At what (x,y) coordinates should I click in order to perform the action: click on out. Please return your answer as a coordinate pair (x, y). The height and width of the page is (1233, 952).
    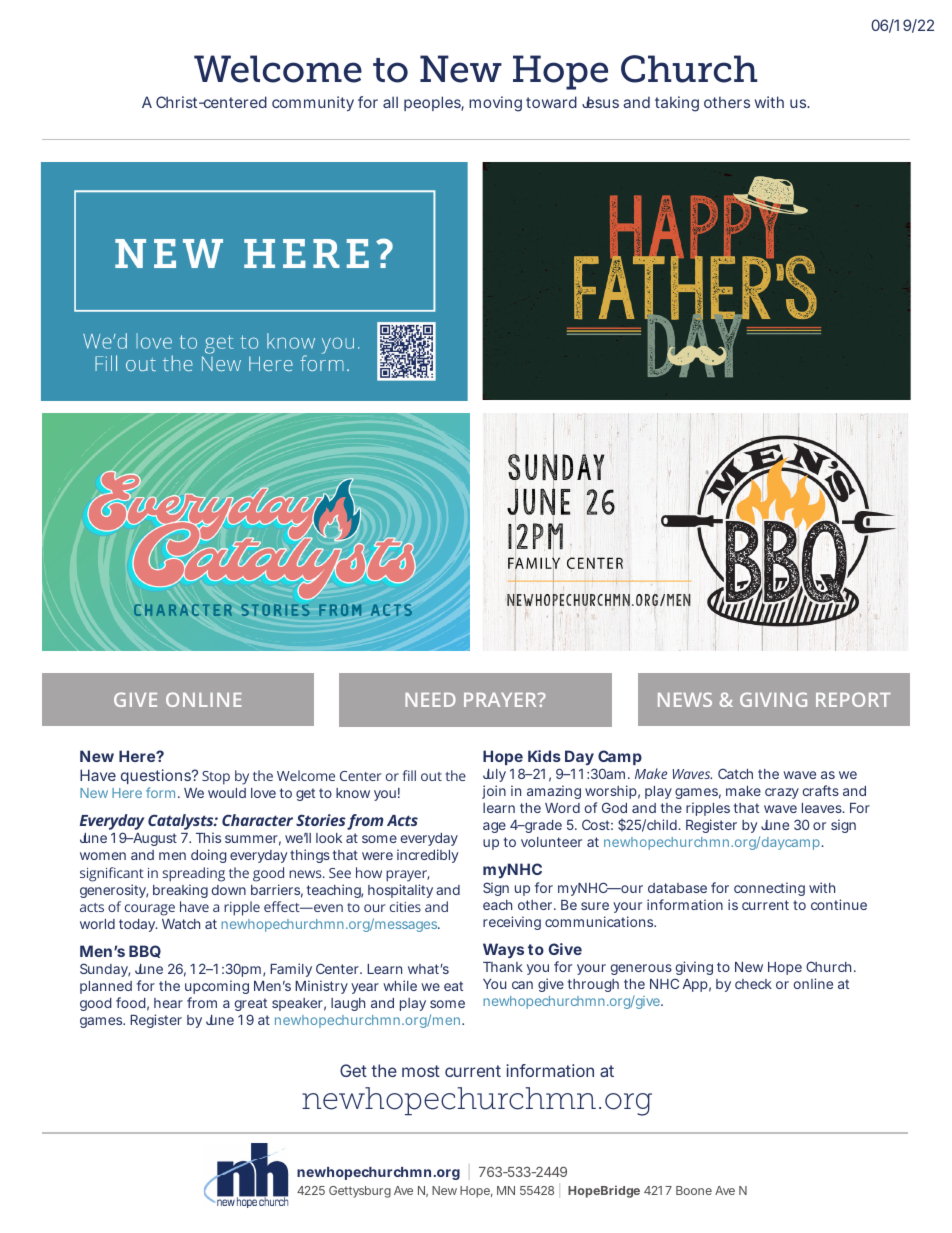
    Looking at the image, I should click on (431, 776).
